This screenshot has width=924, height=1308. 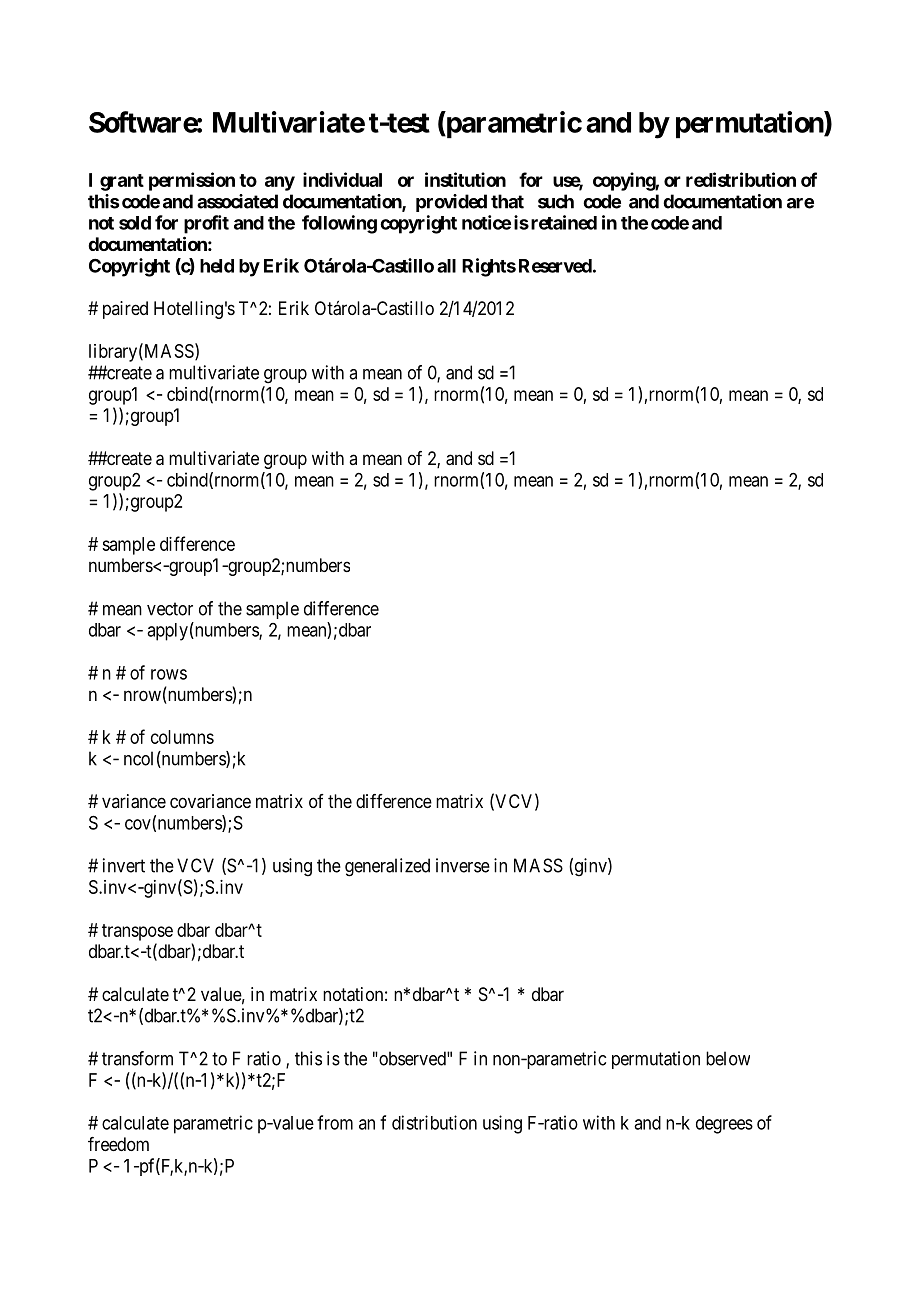 I want to click on columns, so click(x=182, y=737).
